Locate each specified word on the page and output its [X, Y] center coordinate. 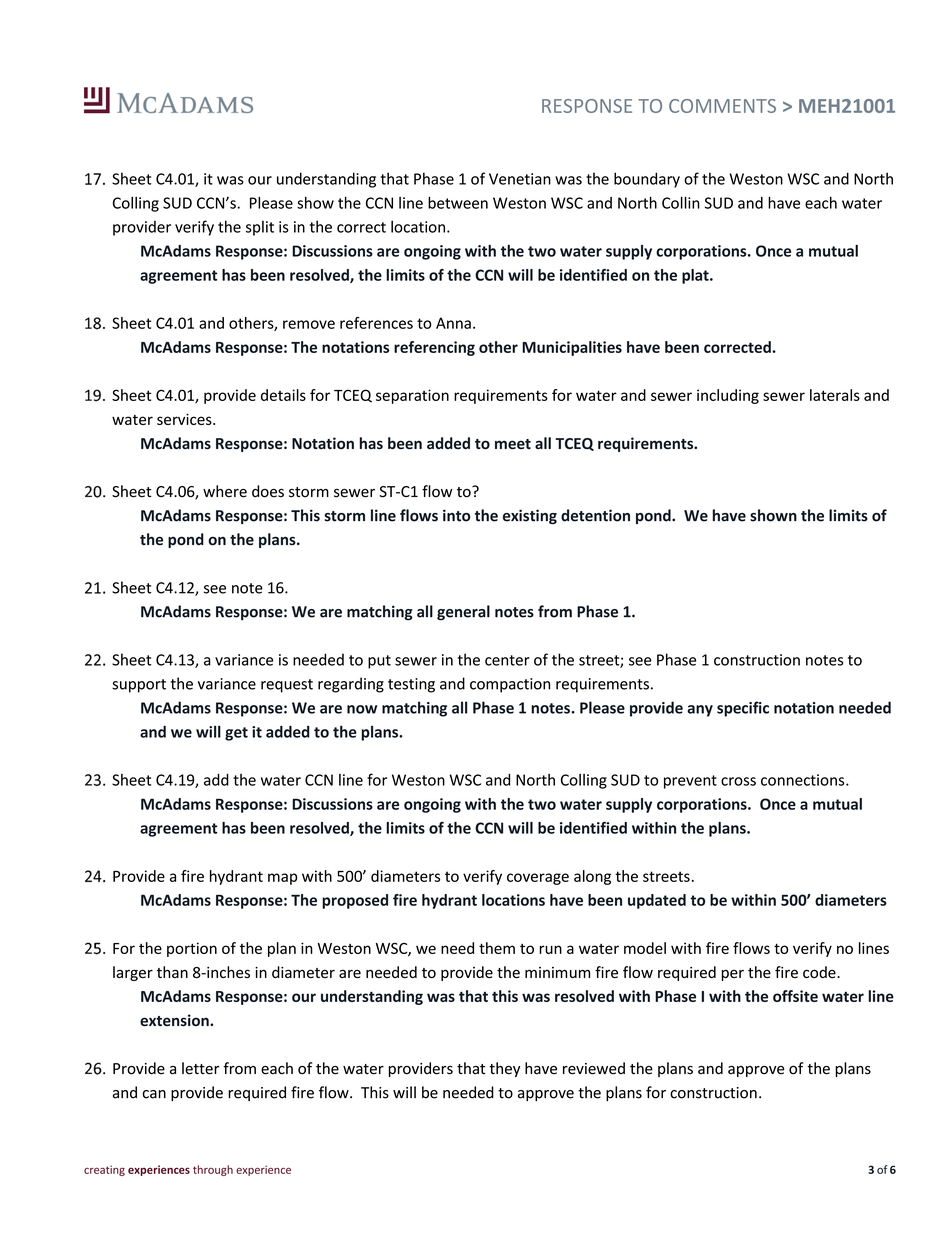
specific [743, 709]
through [213, 1170]
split [260, 228]
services [185, 419]
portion [192, 949]
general [463, 613]
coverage [538, 879]
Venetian [520, 179]
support [139, 686]
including [728, 396]
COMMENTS [722, 106]
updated [657, 901]
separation [412, 396]
